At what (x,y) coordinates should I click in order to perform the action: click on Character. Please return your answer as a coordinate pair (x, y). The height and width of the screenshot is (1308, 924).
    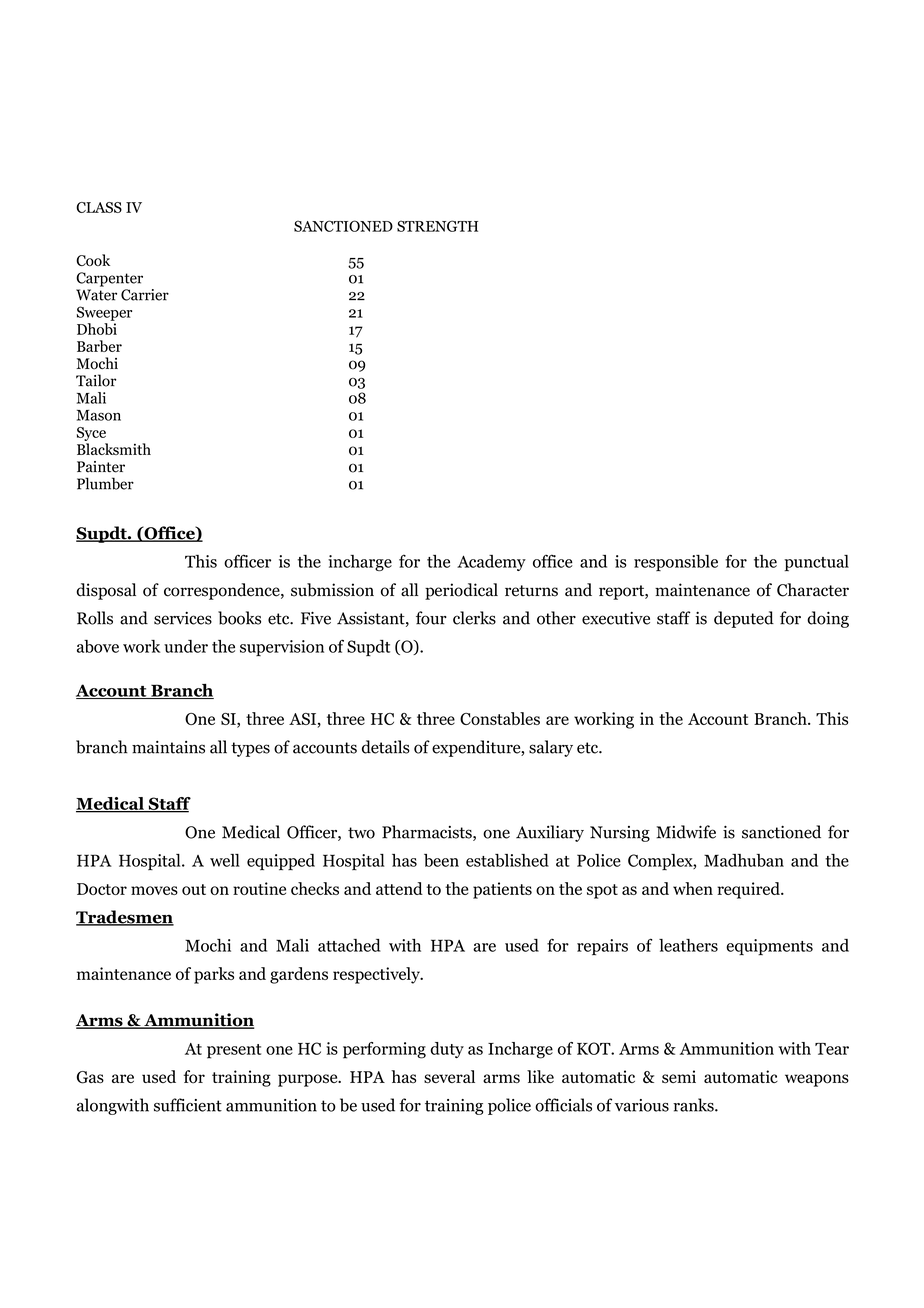
    Looking at the image, I should click on (813, 590).
